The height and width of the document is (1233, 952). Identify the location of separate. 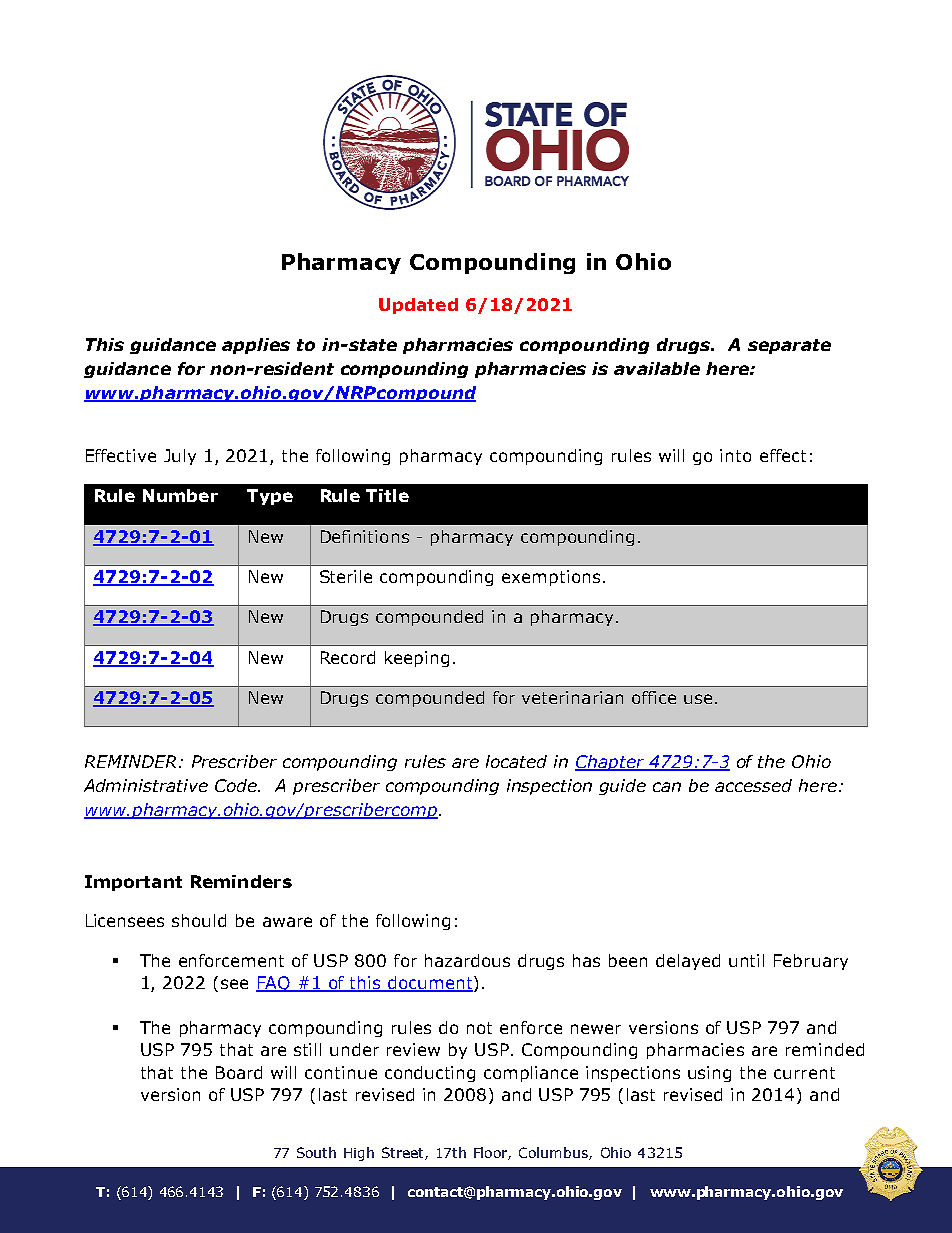
(789, 346).
